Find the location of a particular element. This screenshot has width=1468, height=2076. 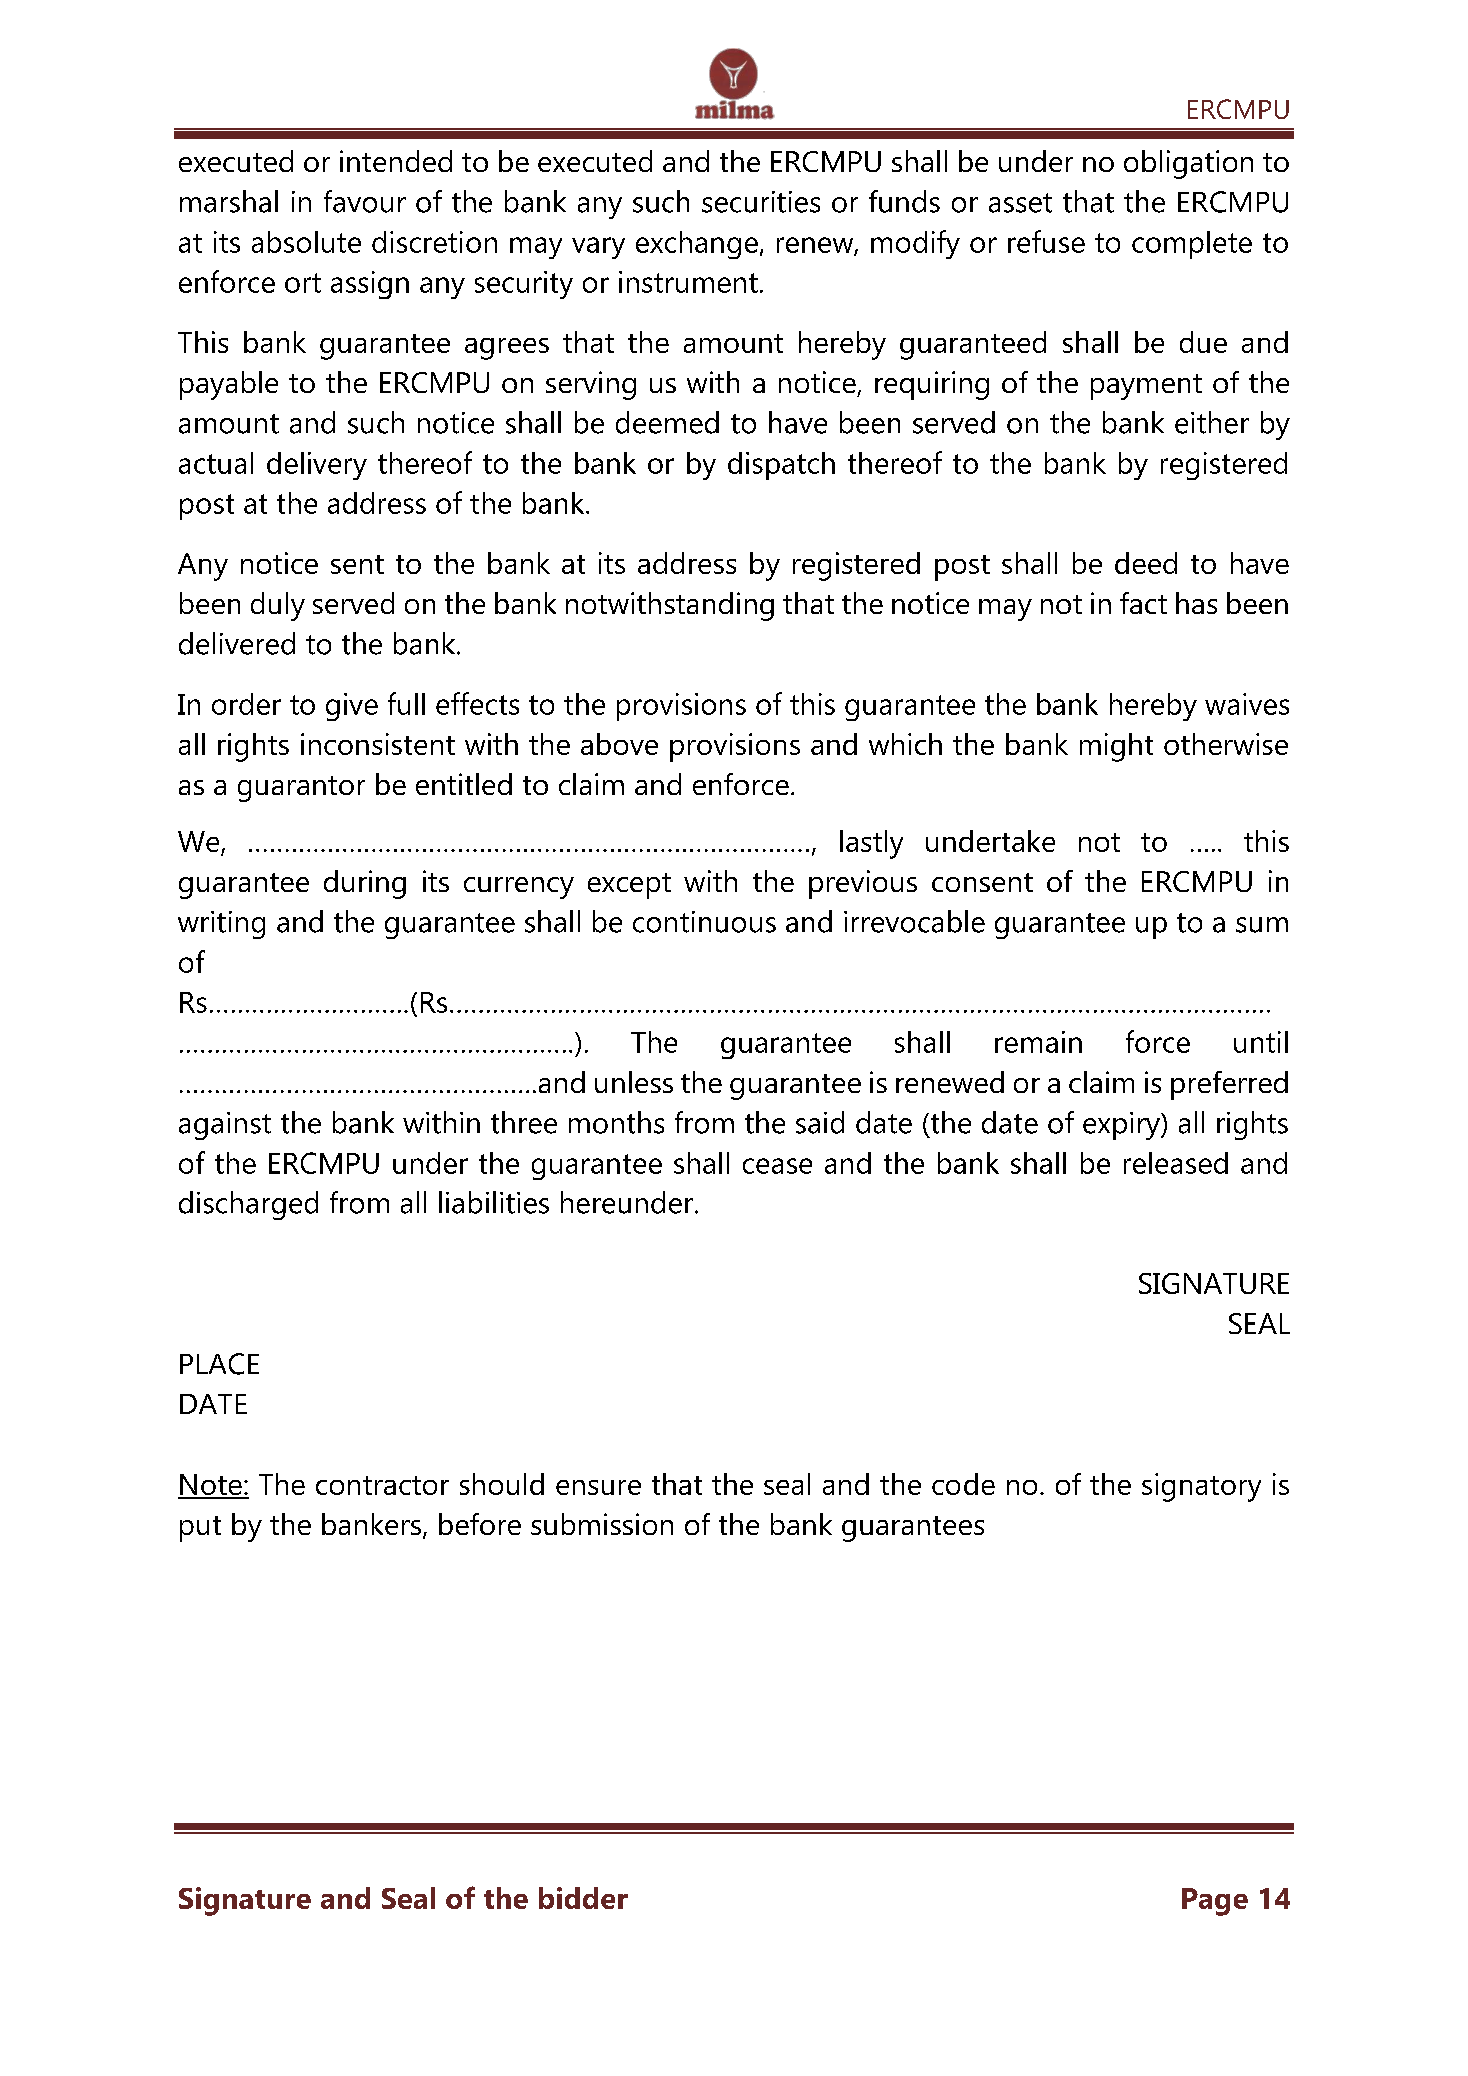

cease is located at coordinates (777, 1166).
